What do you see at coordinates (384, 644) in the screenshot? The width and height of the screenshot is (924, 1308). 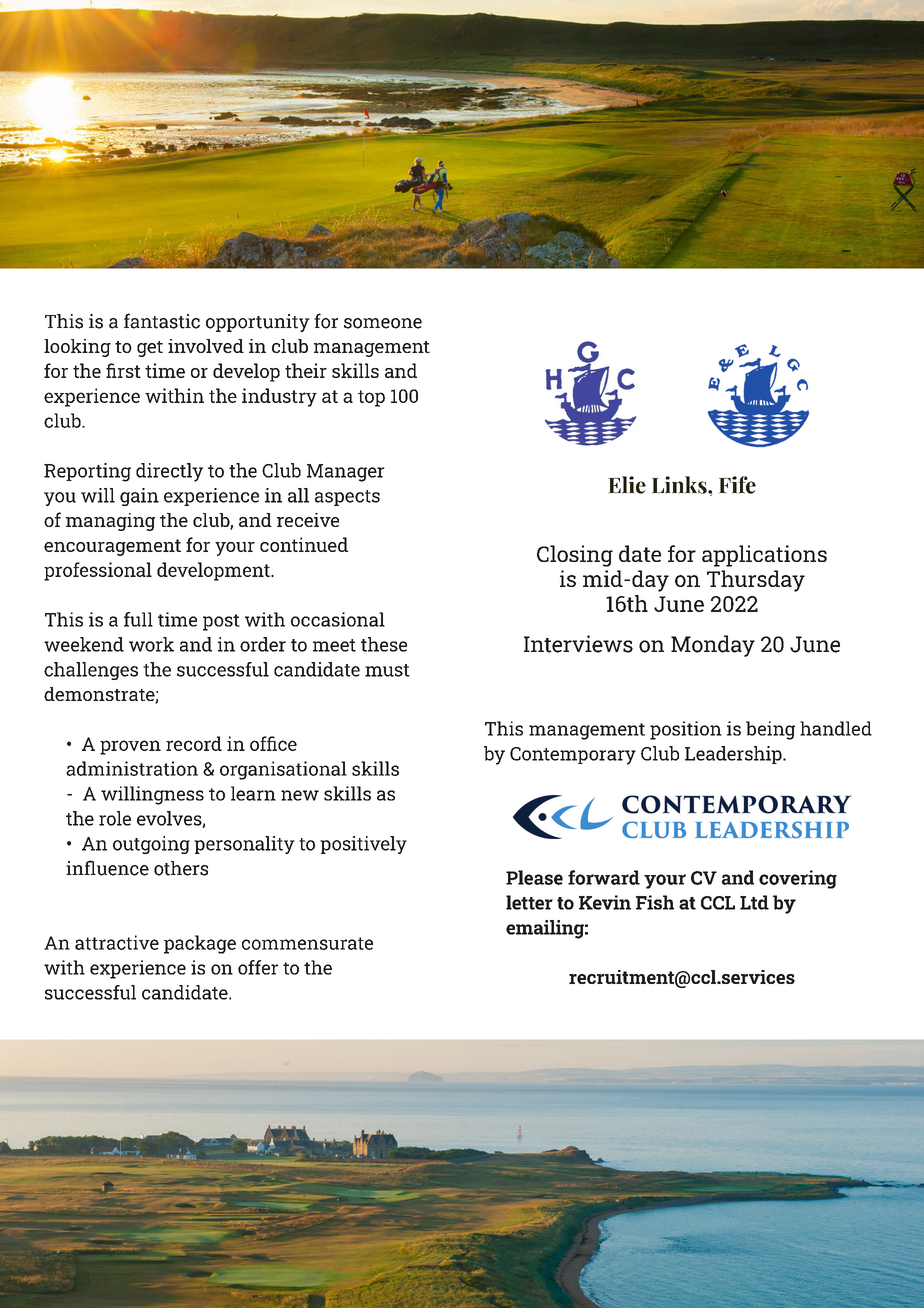 I see `these` at bounding box center [384, 644].
